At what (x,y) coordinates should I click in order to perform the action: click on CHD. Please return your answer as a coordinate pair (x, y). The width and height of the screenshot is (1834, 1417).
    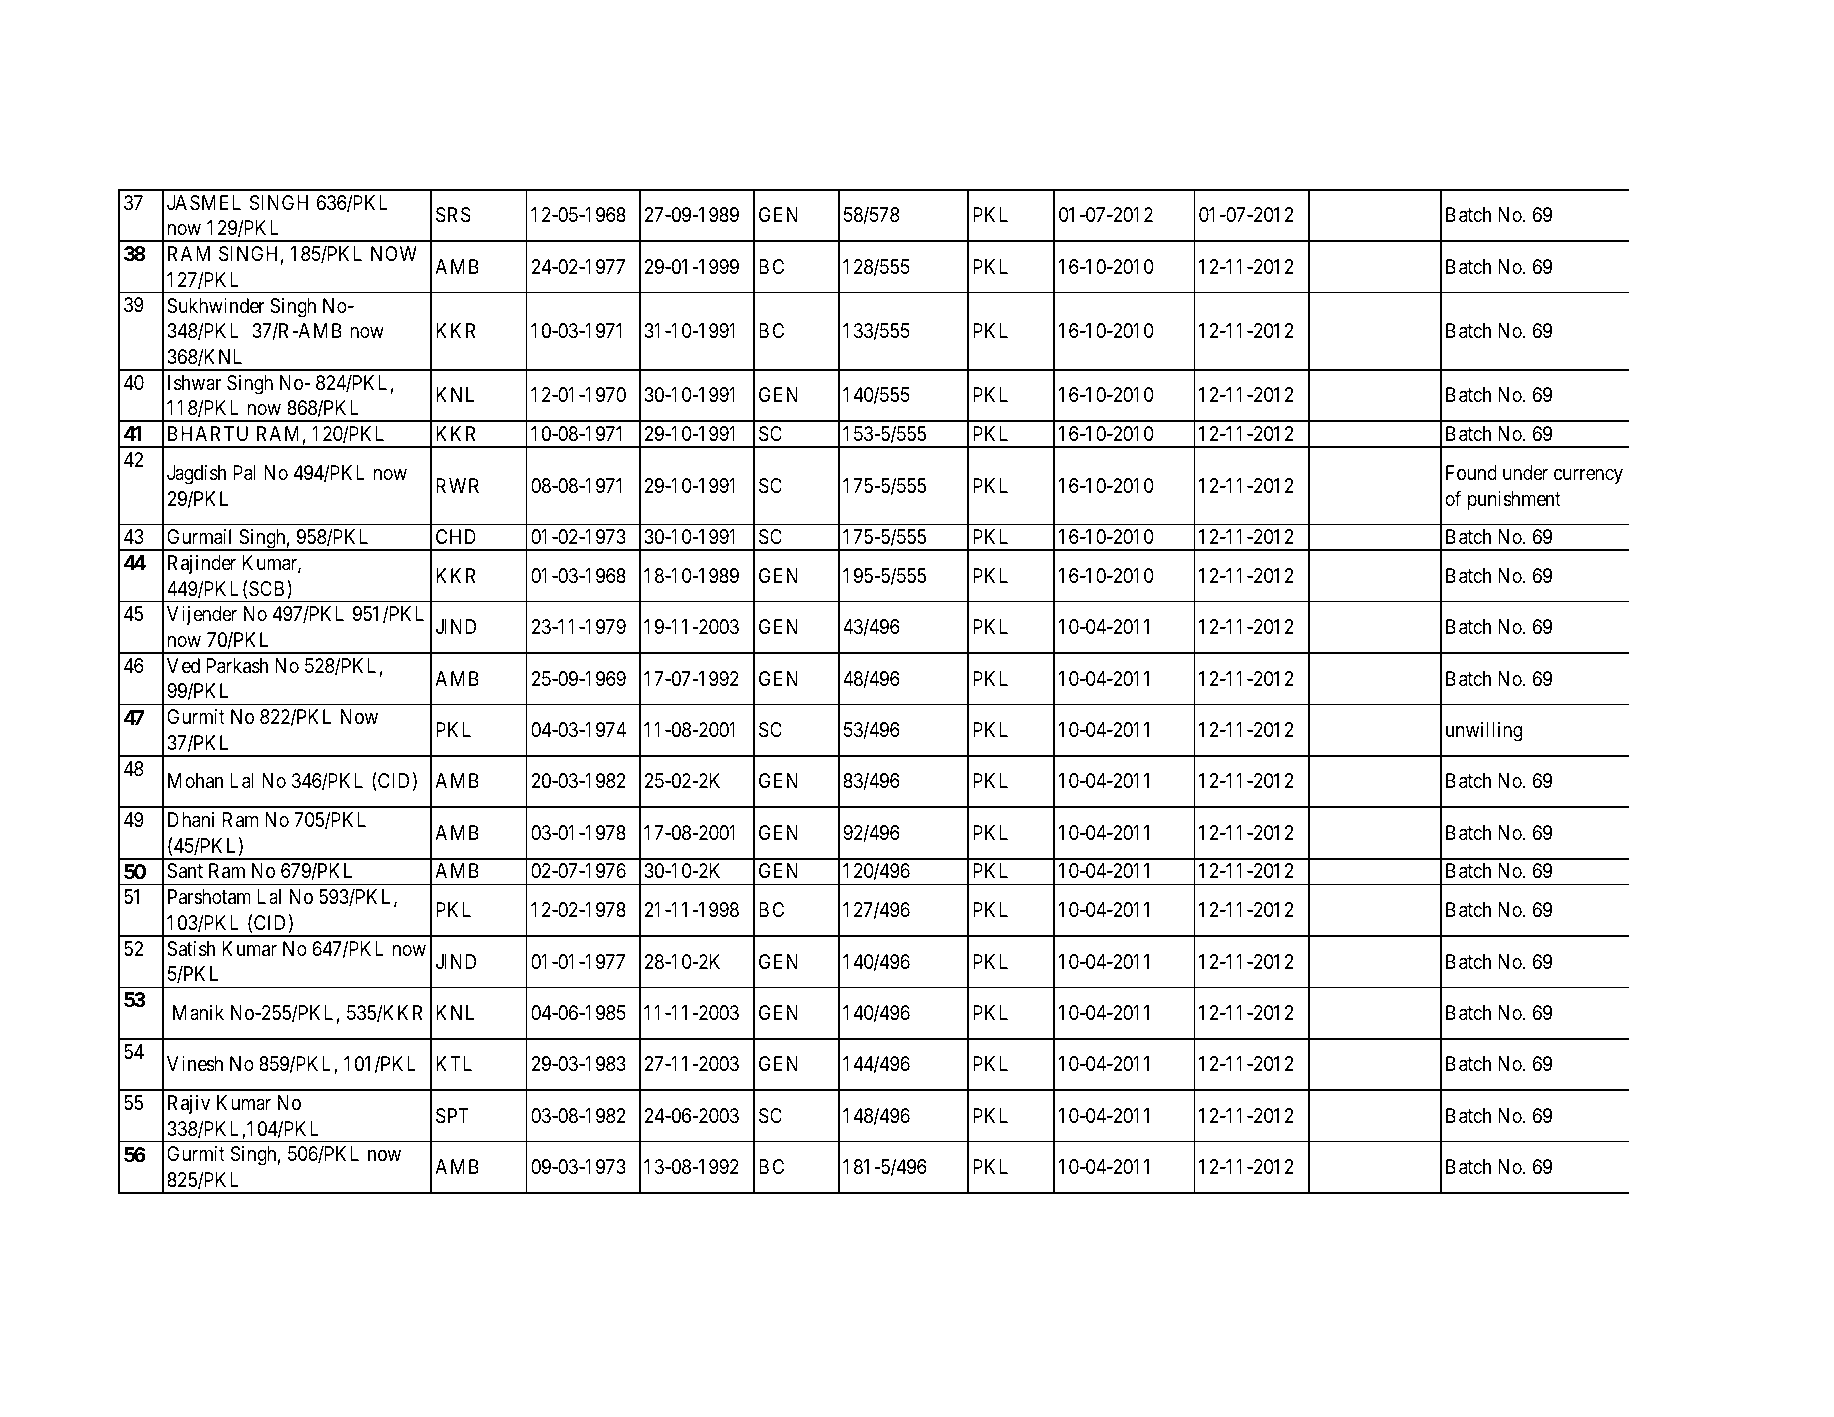
    Looking at the image, I should click on (456, 536).
